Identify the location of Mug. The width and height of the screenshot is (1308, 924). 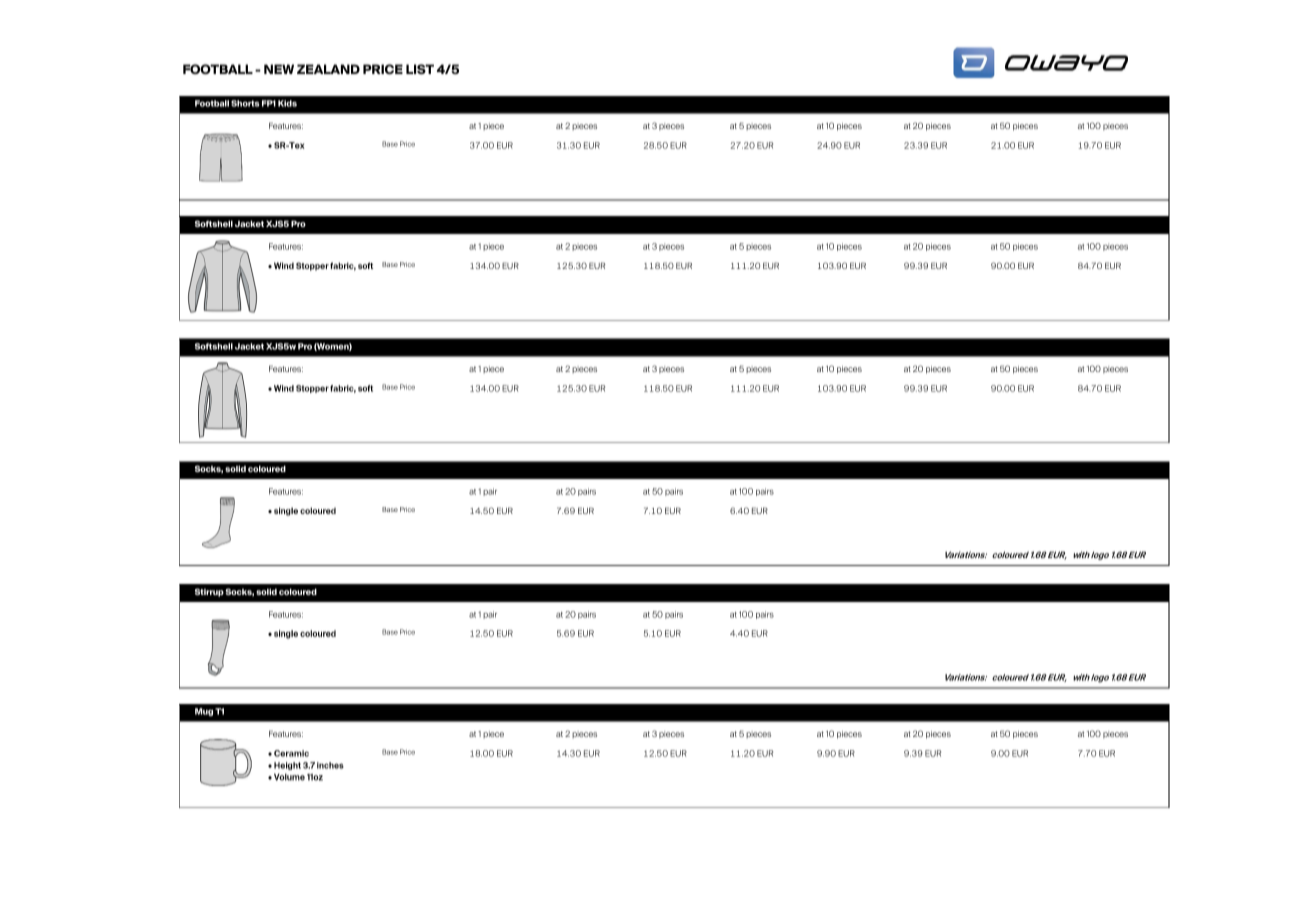
(204, 712).
